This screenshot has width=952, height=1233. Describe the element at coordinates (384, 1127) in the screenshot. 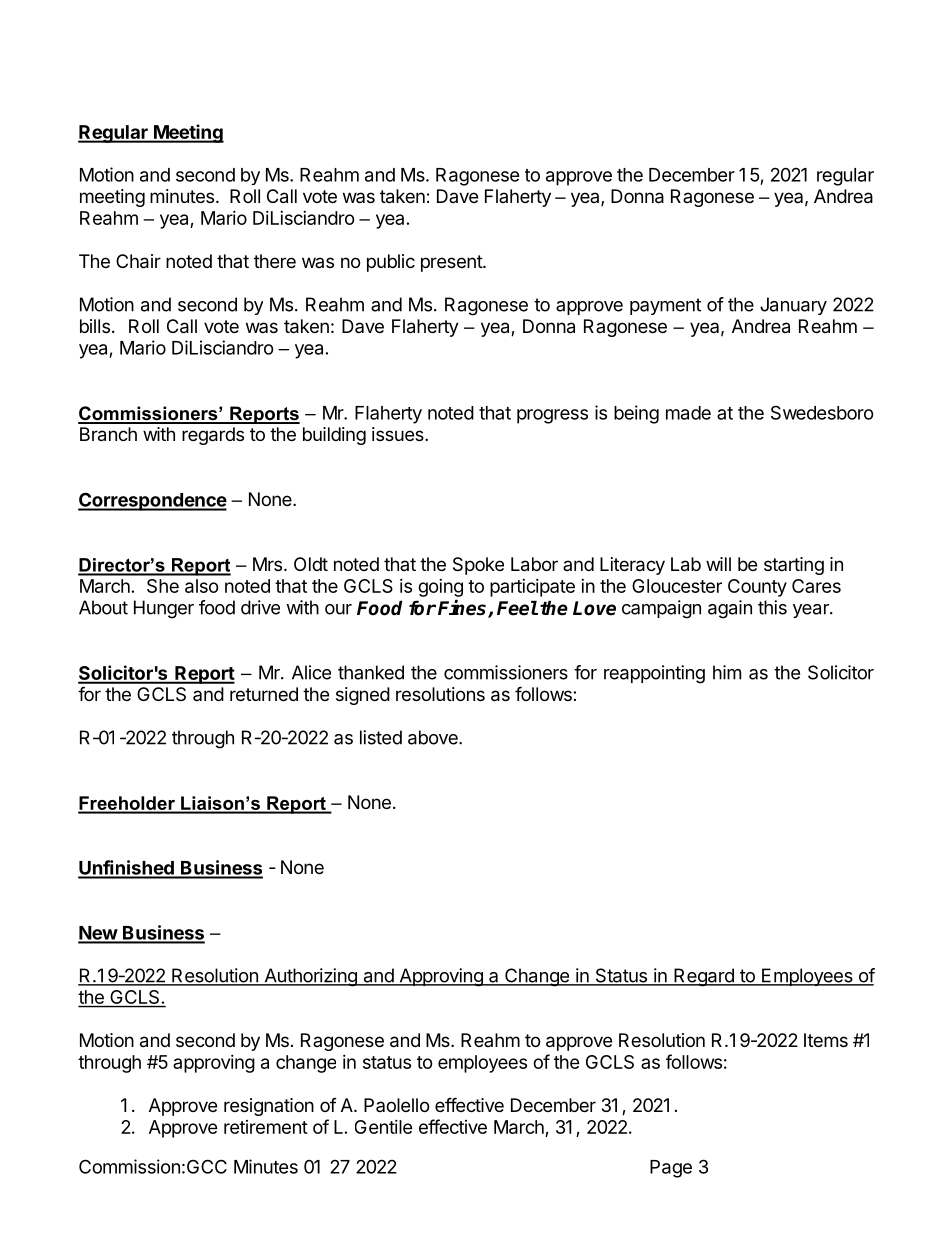

I see `Gentile` at that location.
